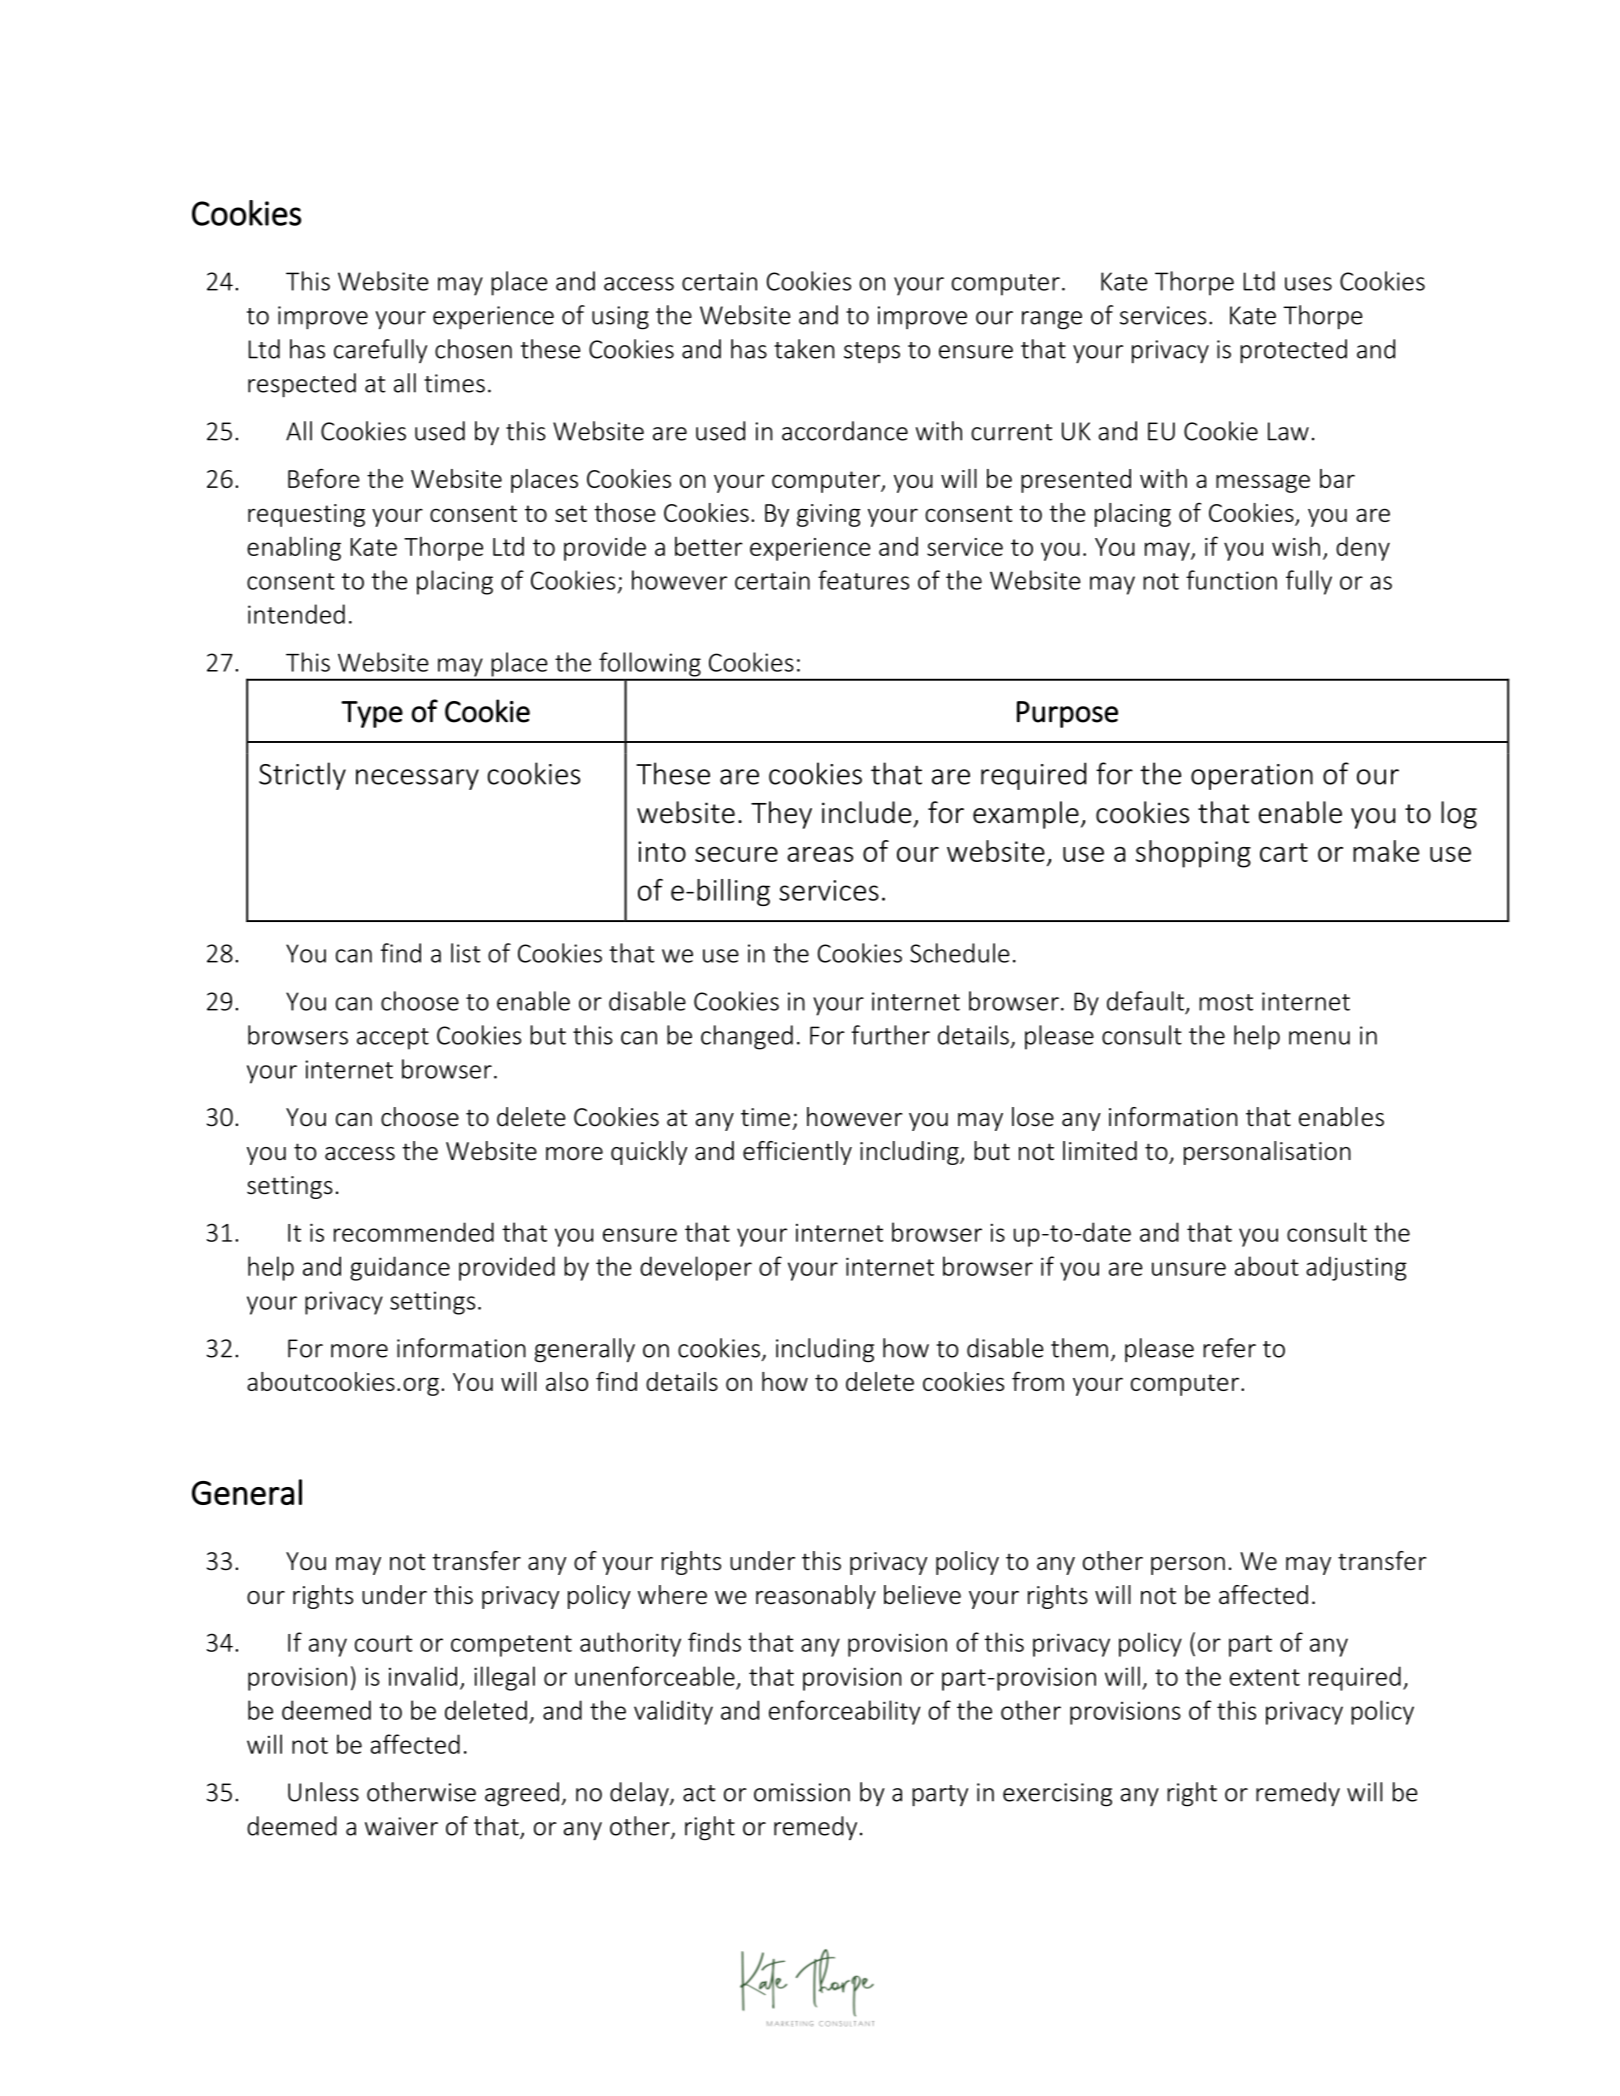 This document has height=2096, width=1620. I want to click on protected, so click(1293, 351).
